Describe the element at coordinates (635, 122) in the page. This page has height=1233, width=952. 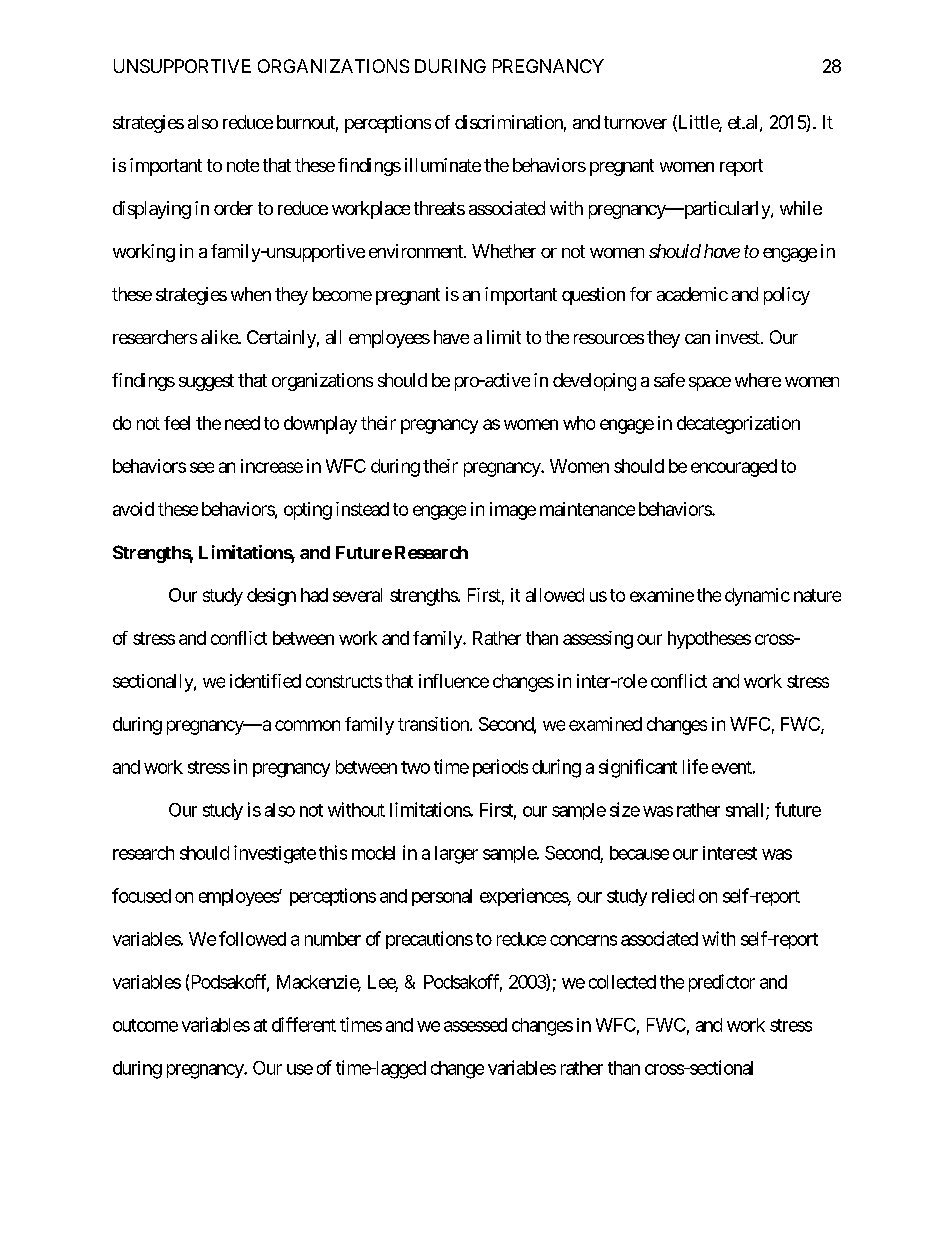
I see `turnover` at that location.
